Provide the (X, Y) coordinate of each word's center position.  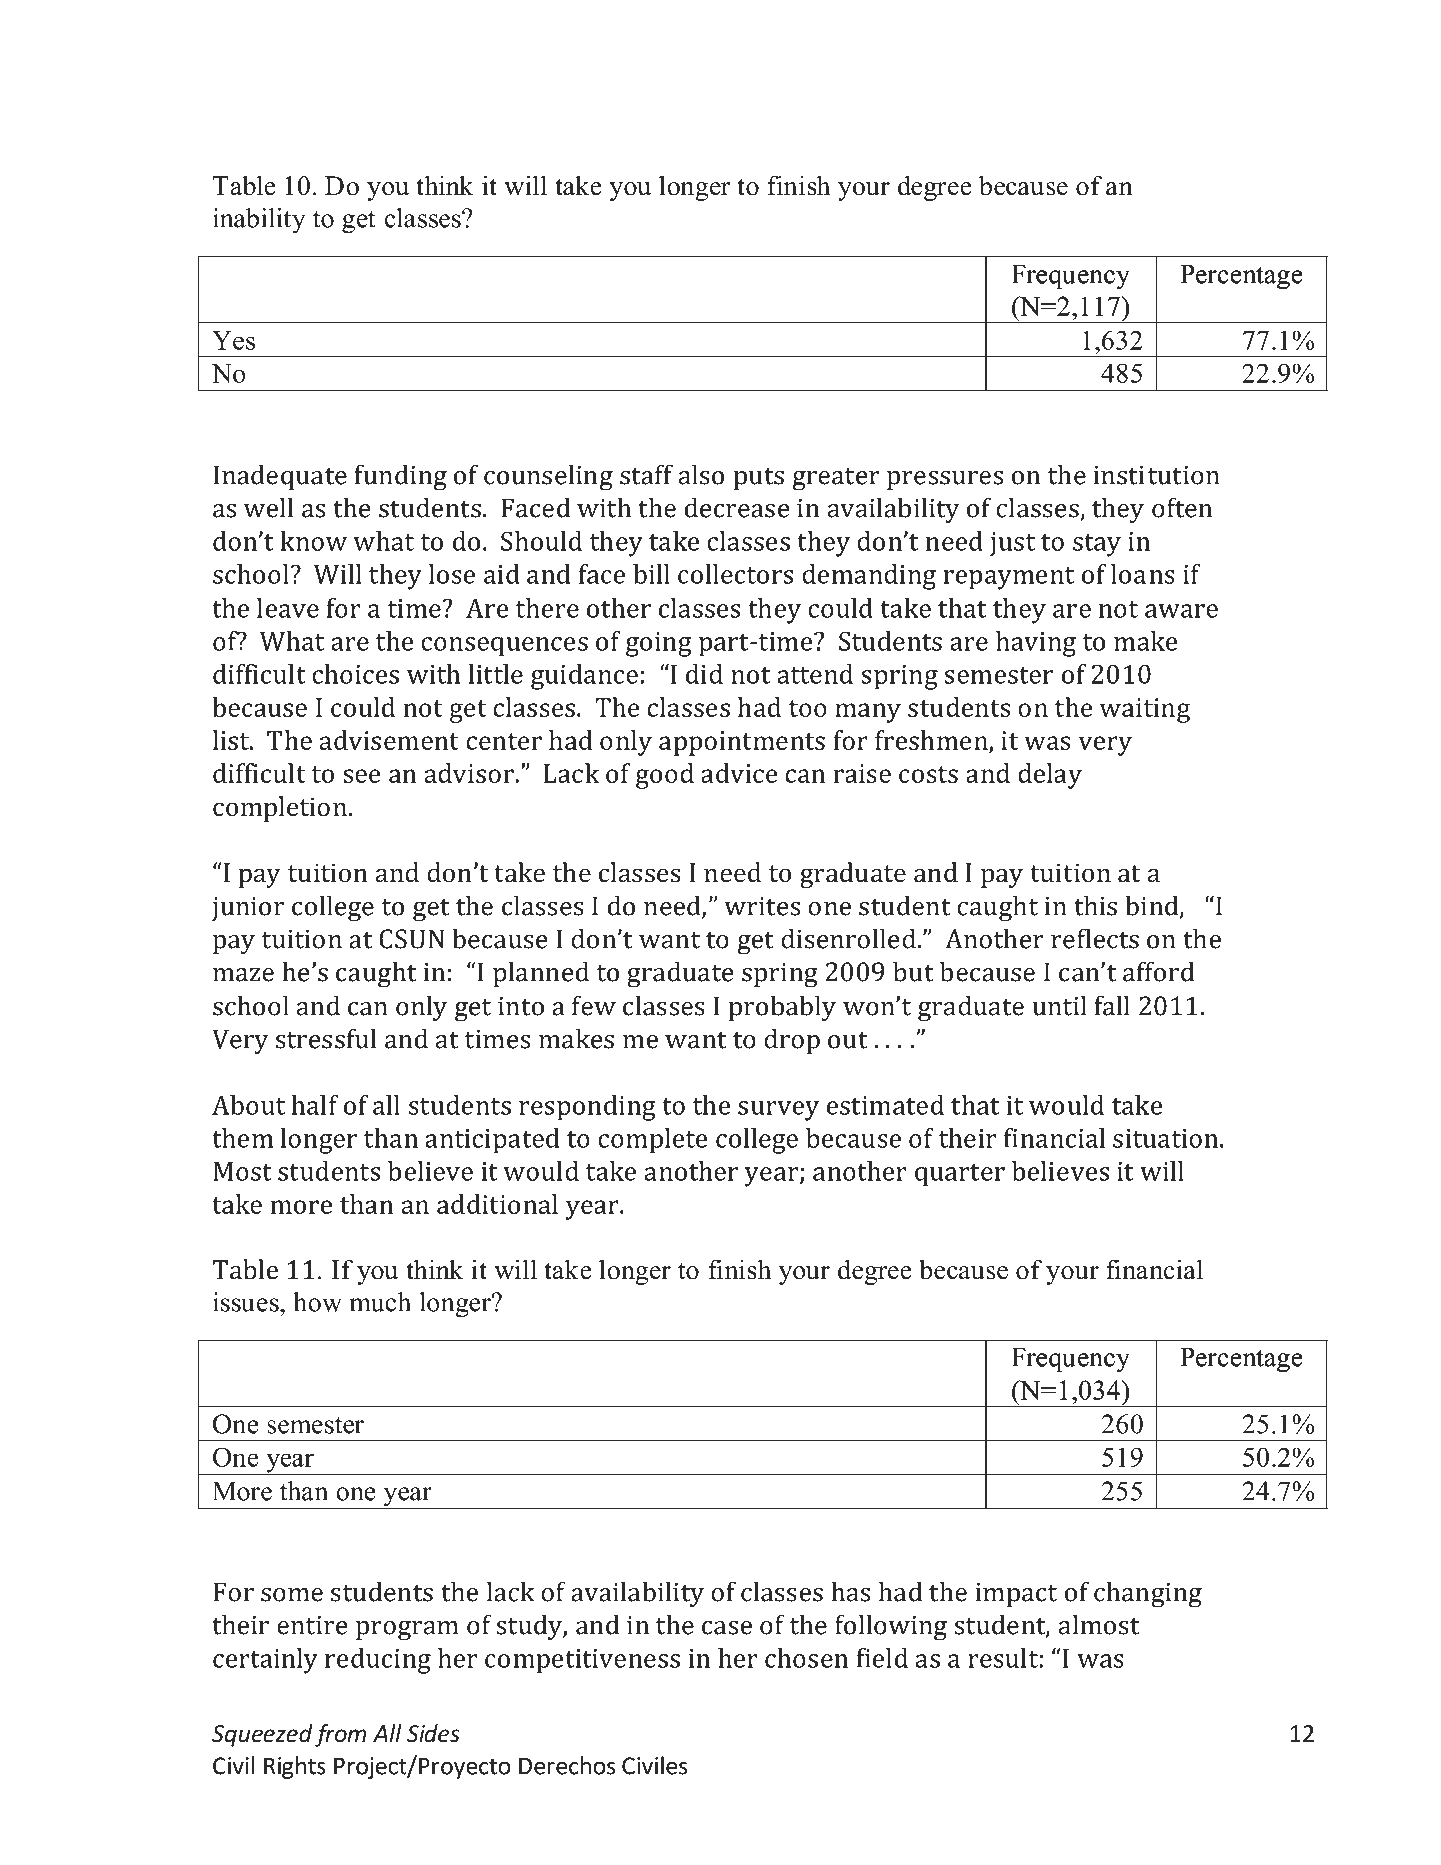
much (380, 1302)
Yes (233, 340)
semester (315, 1425)
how (317, 1302)
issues (247, 1302)
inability (259, 221)
